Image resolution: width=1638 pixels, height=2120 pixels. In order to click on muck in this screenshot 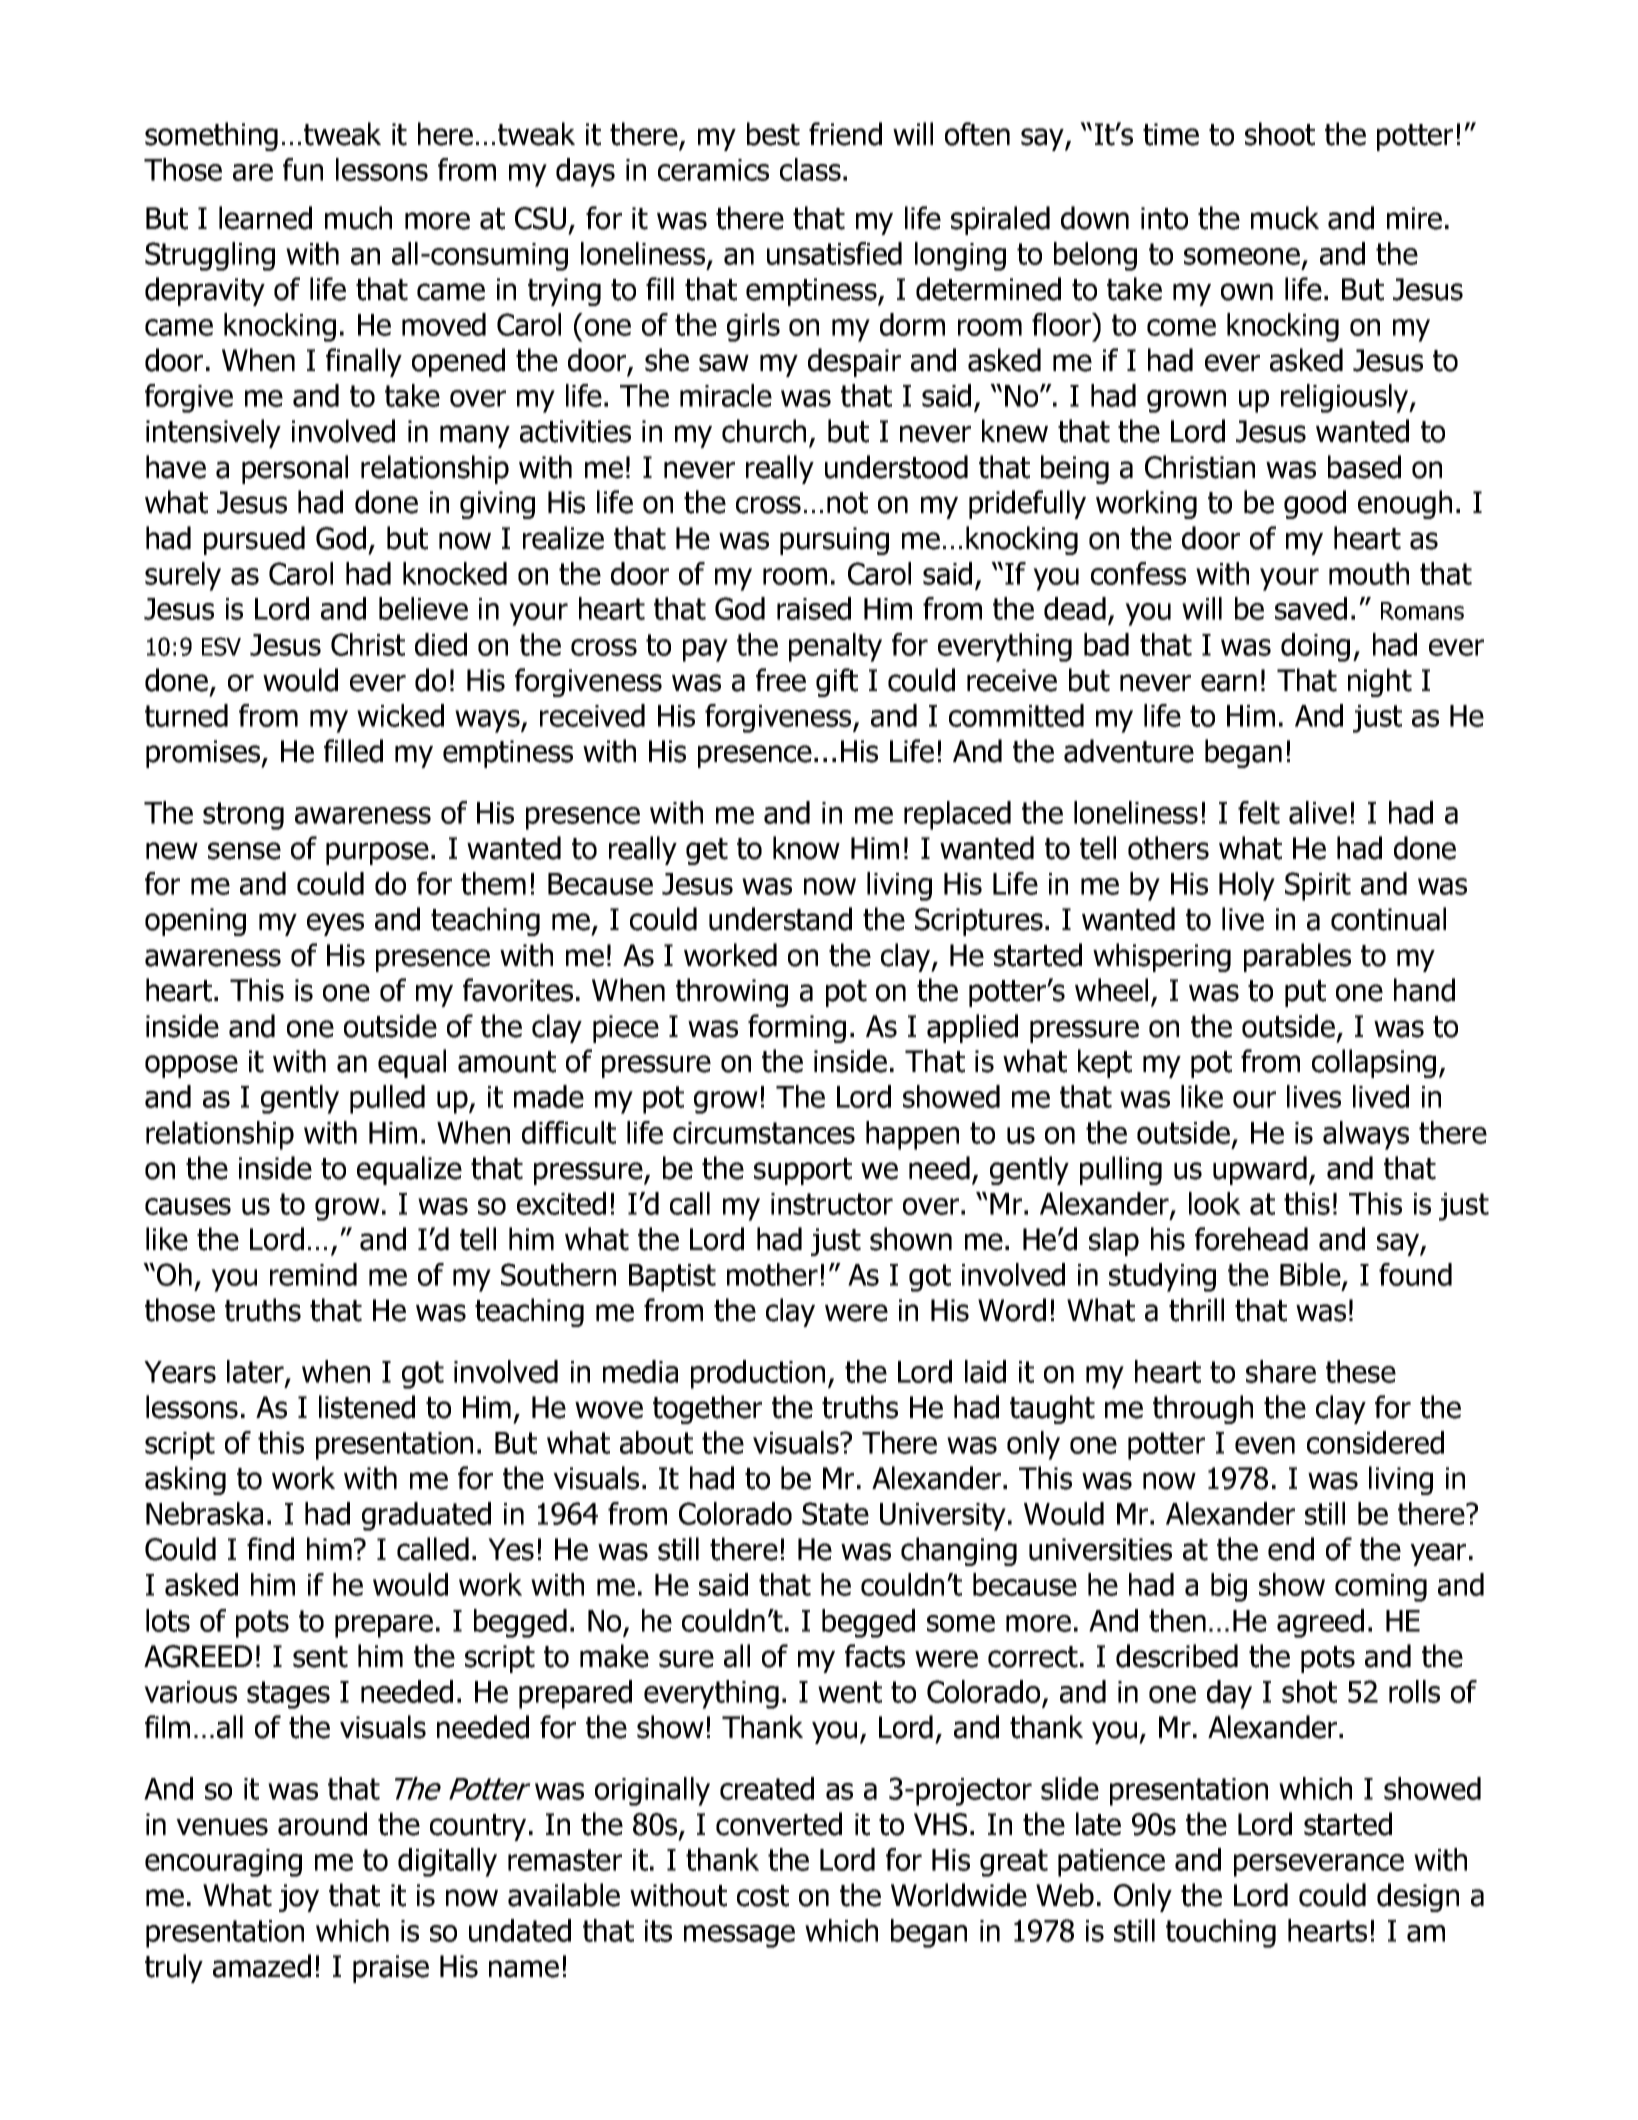, I will do `click(1285, 218)`.
